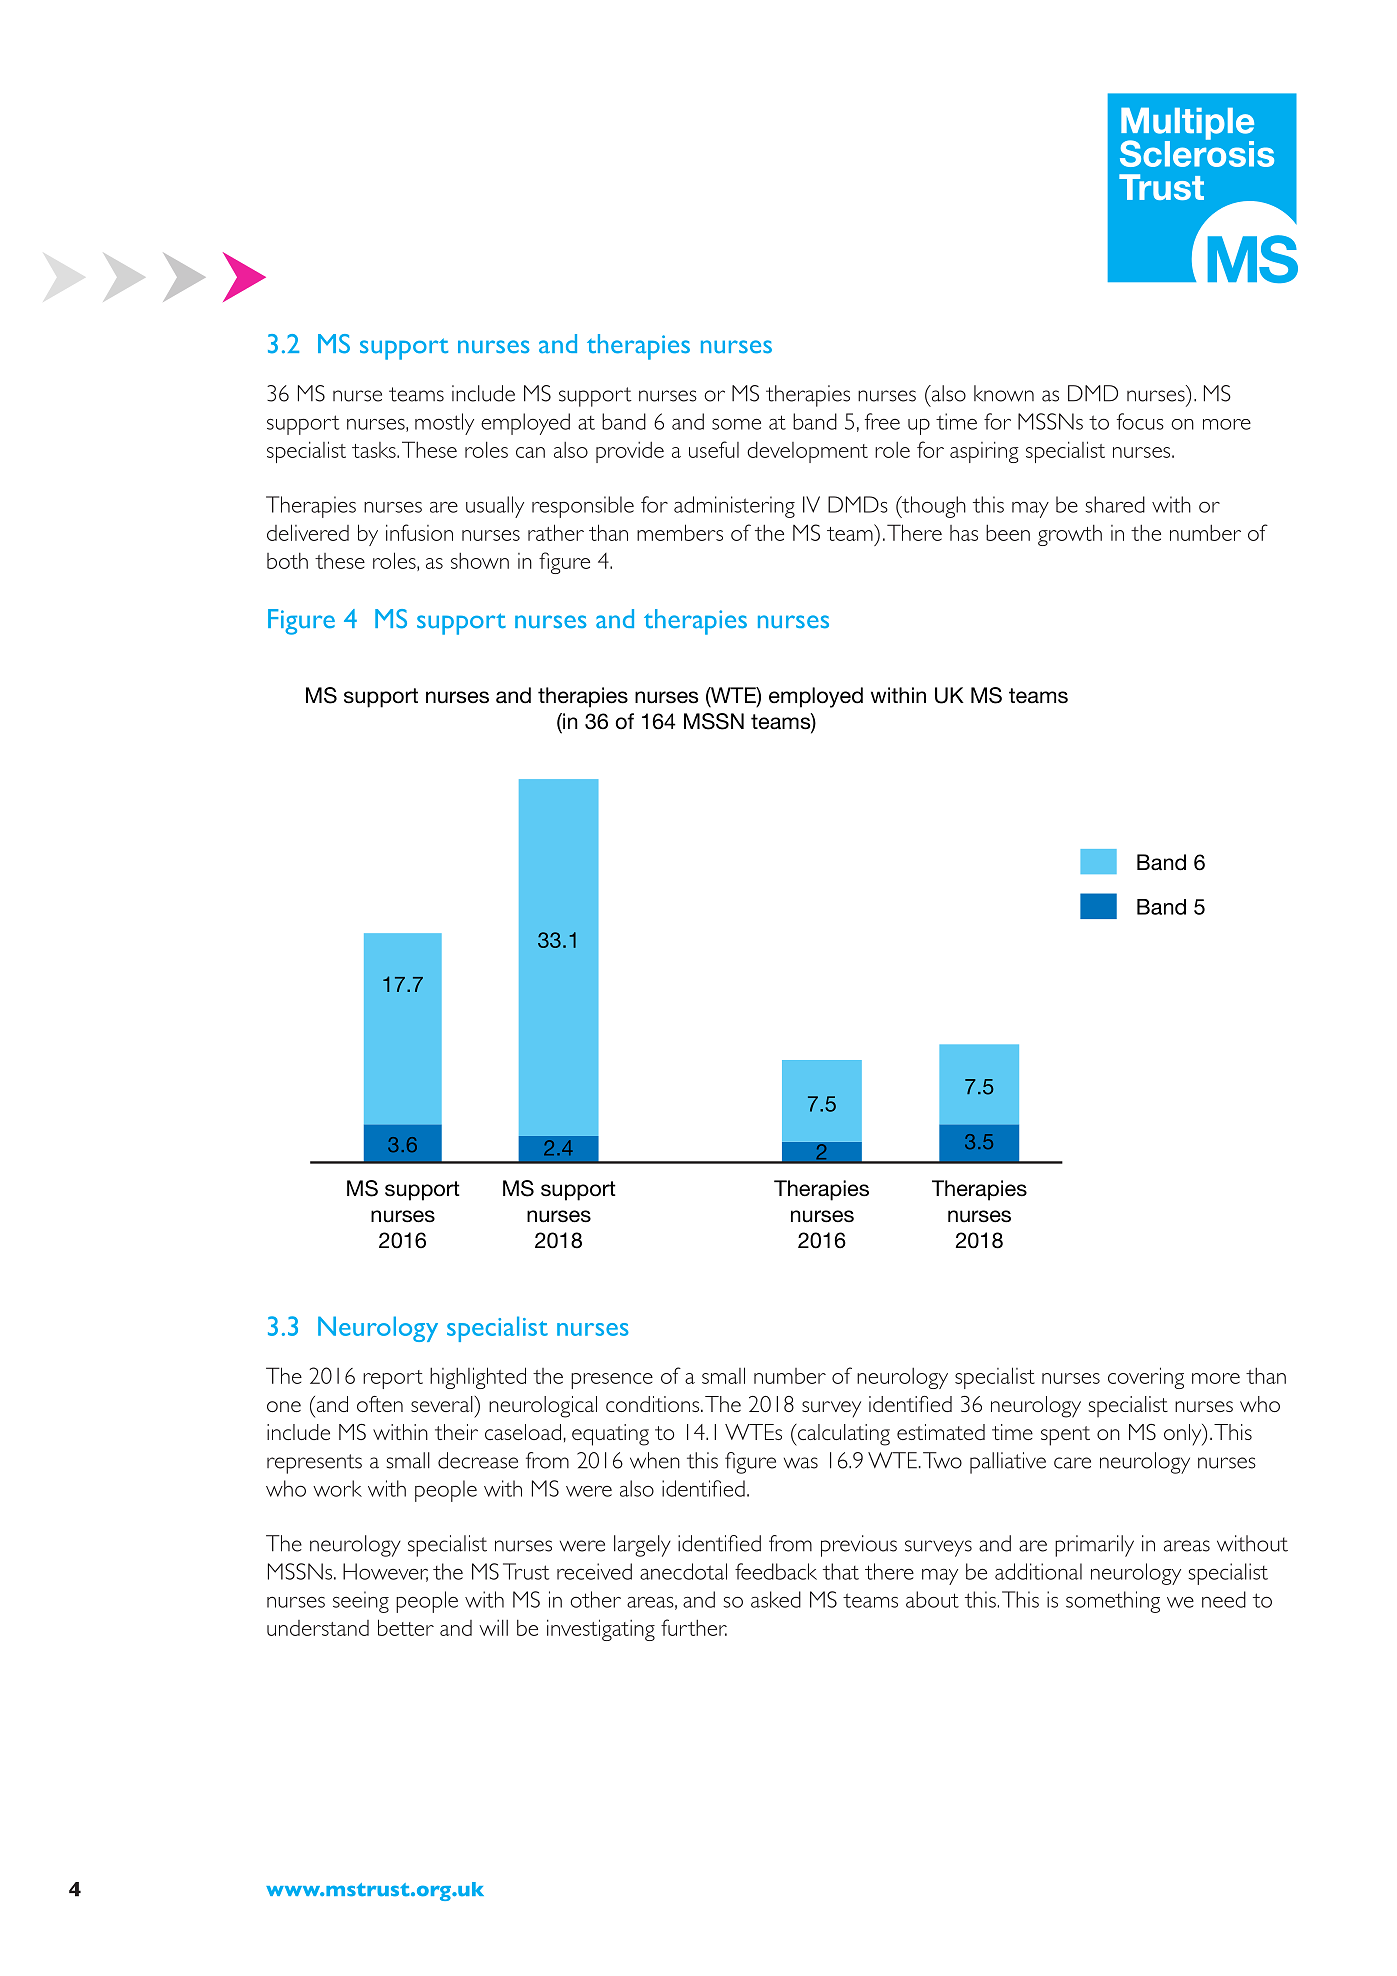 The height and width of the screenshot is (1976, 1397). Describe the element at coordinates (612, 1381) in the screenshot. I see `presence` at that location.
